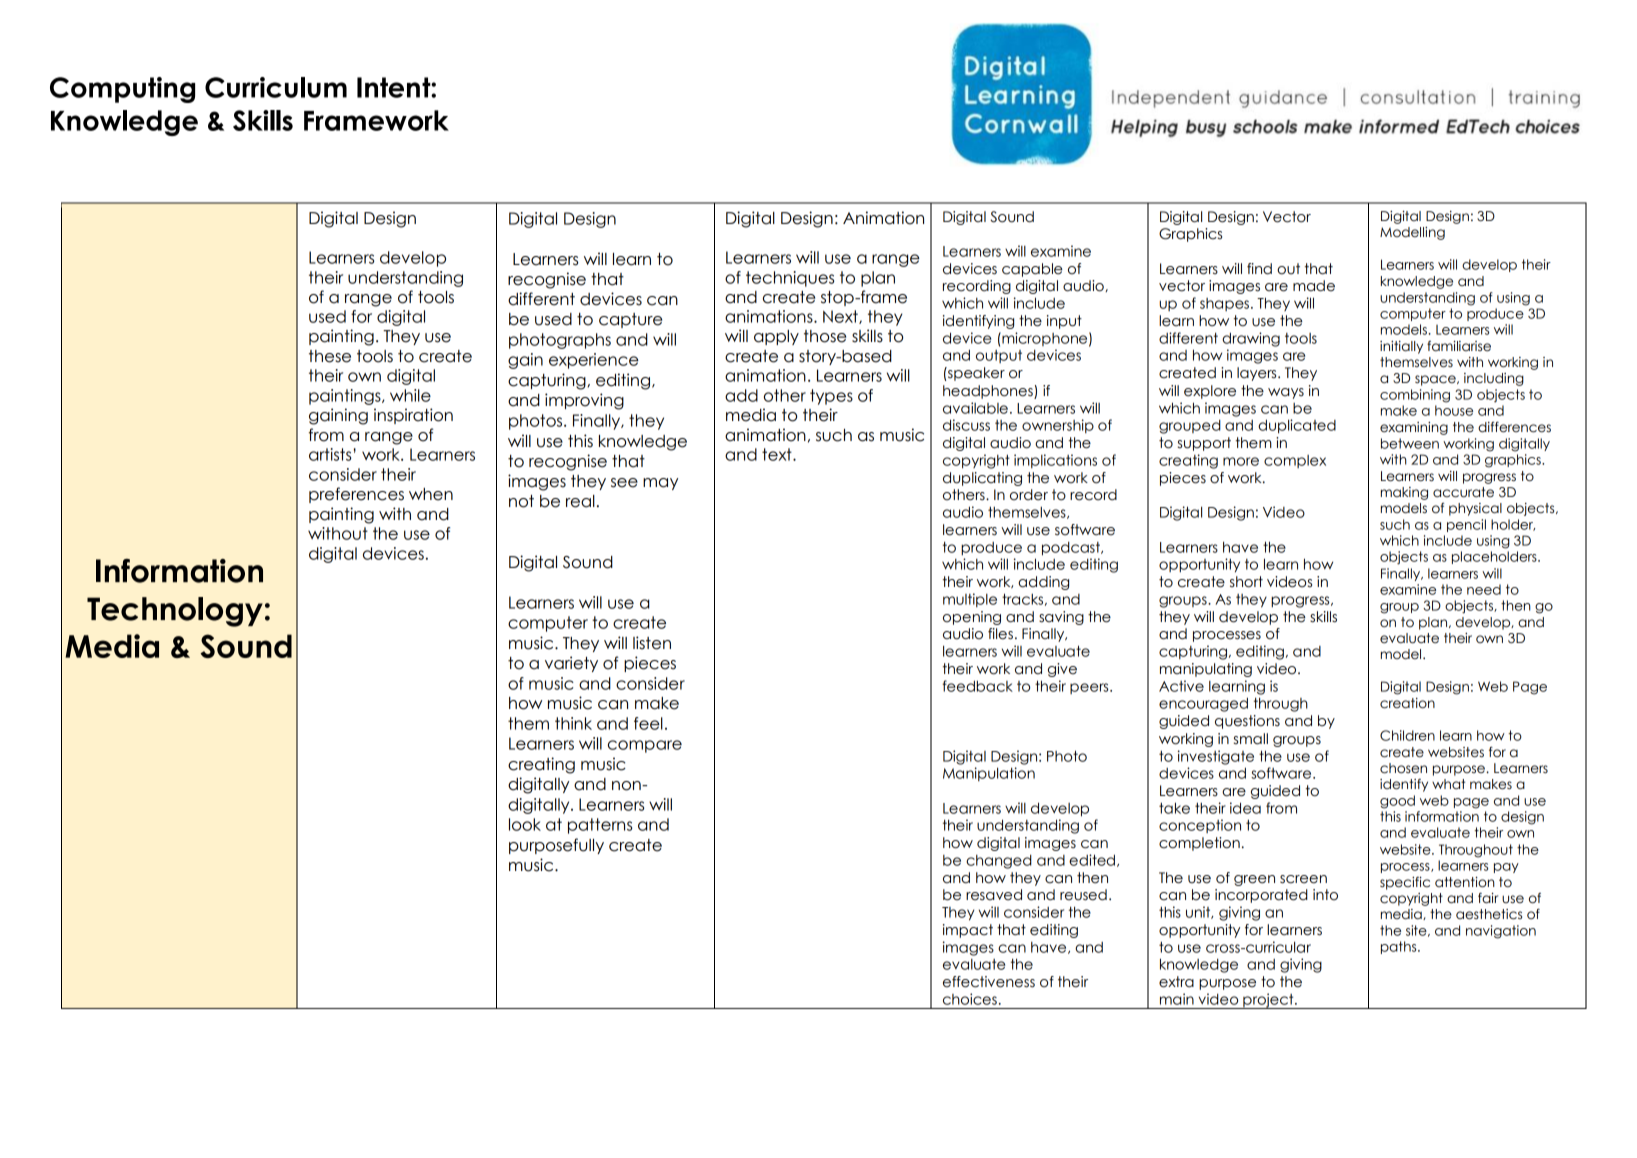  Describe the element at coordinates (1259, 269) in the image. I see `find` at that location.
